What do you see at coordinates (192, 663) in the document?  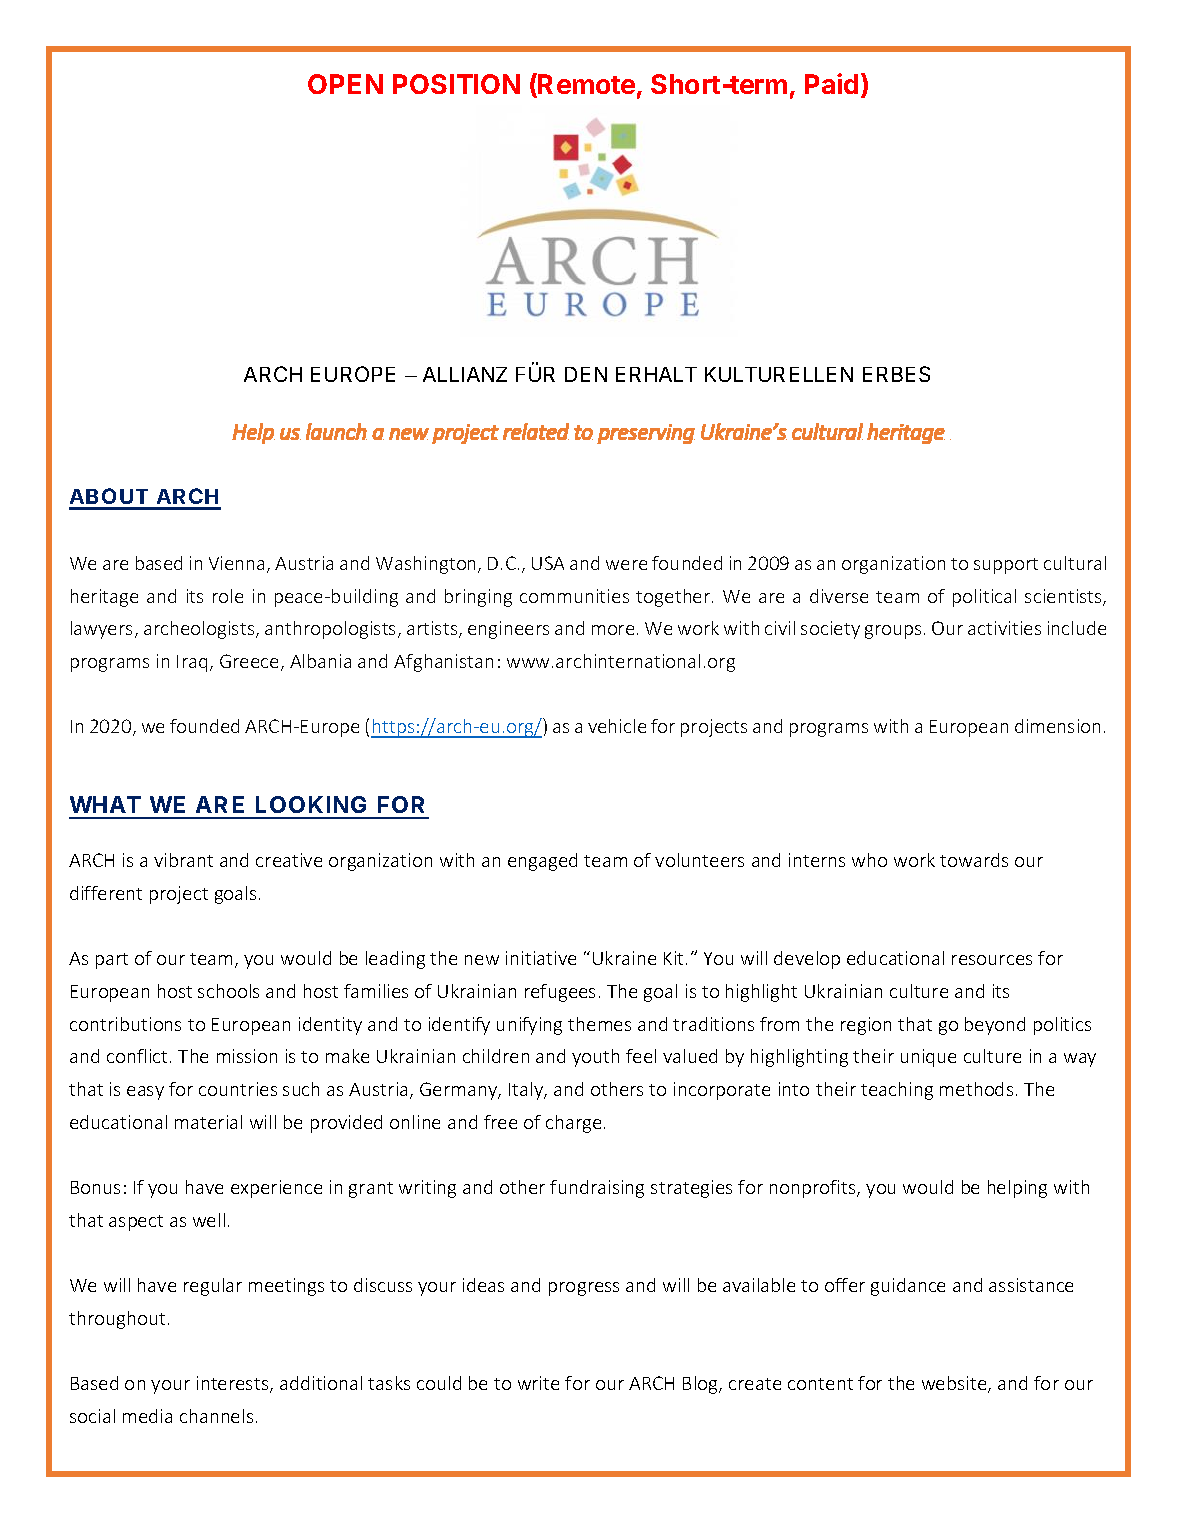 I see `Iraq` at bounding box center [192, 663].
